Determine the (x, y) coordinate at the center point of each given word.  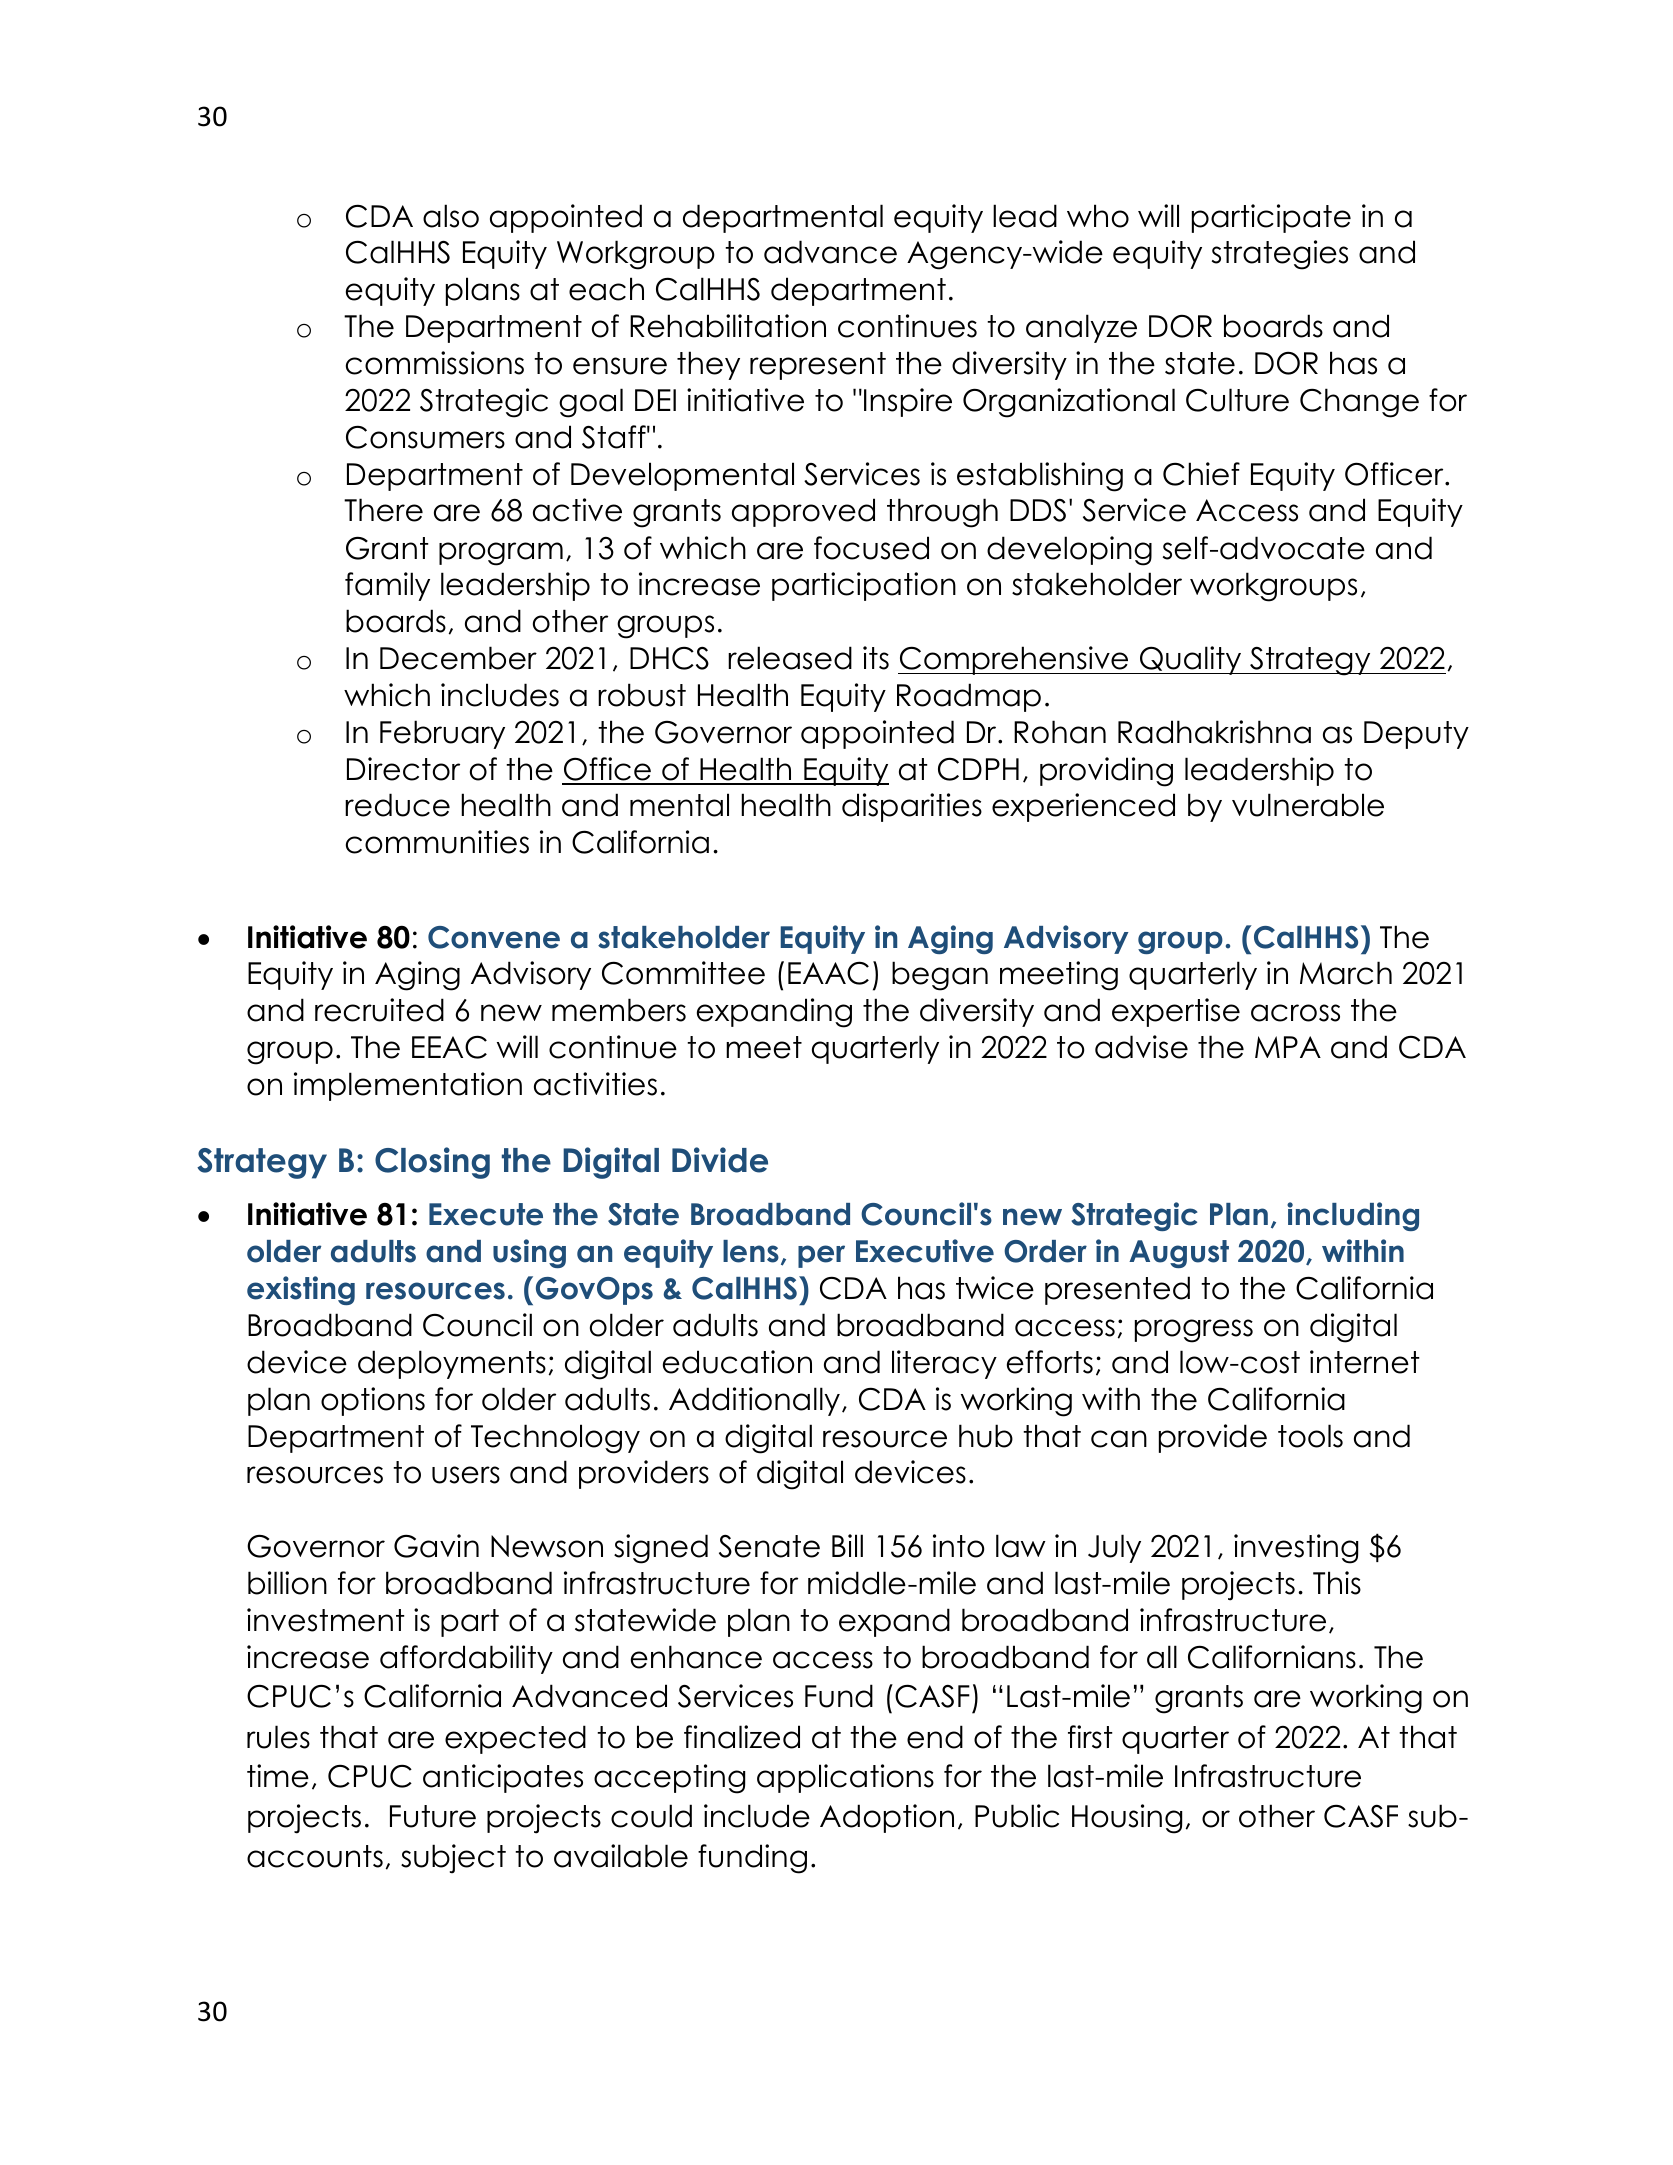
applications (845, 1778)
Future (433, 1816)
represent (818, 366)
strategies (1280, 255)
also (451, 216)
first (1090, 1737)
